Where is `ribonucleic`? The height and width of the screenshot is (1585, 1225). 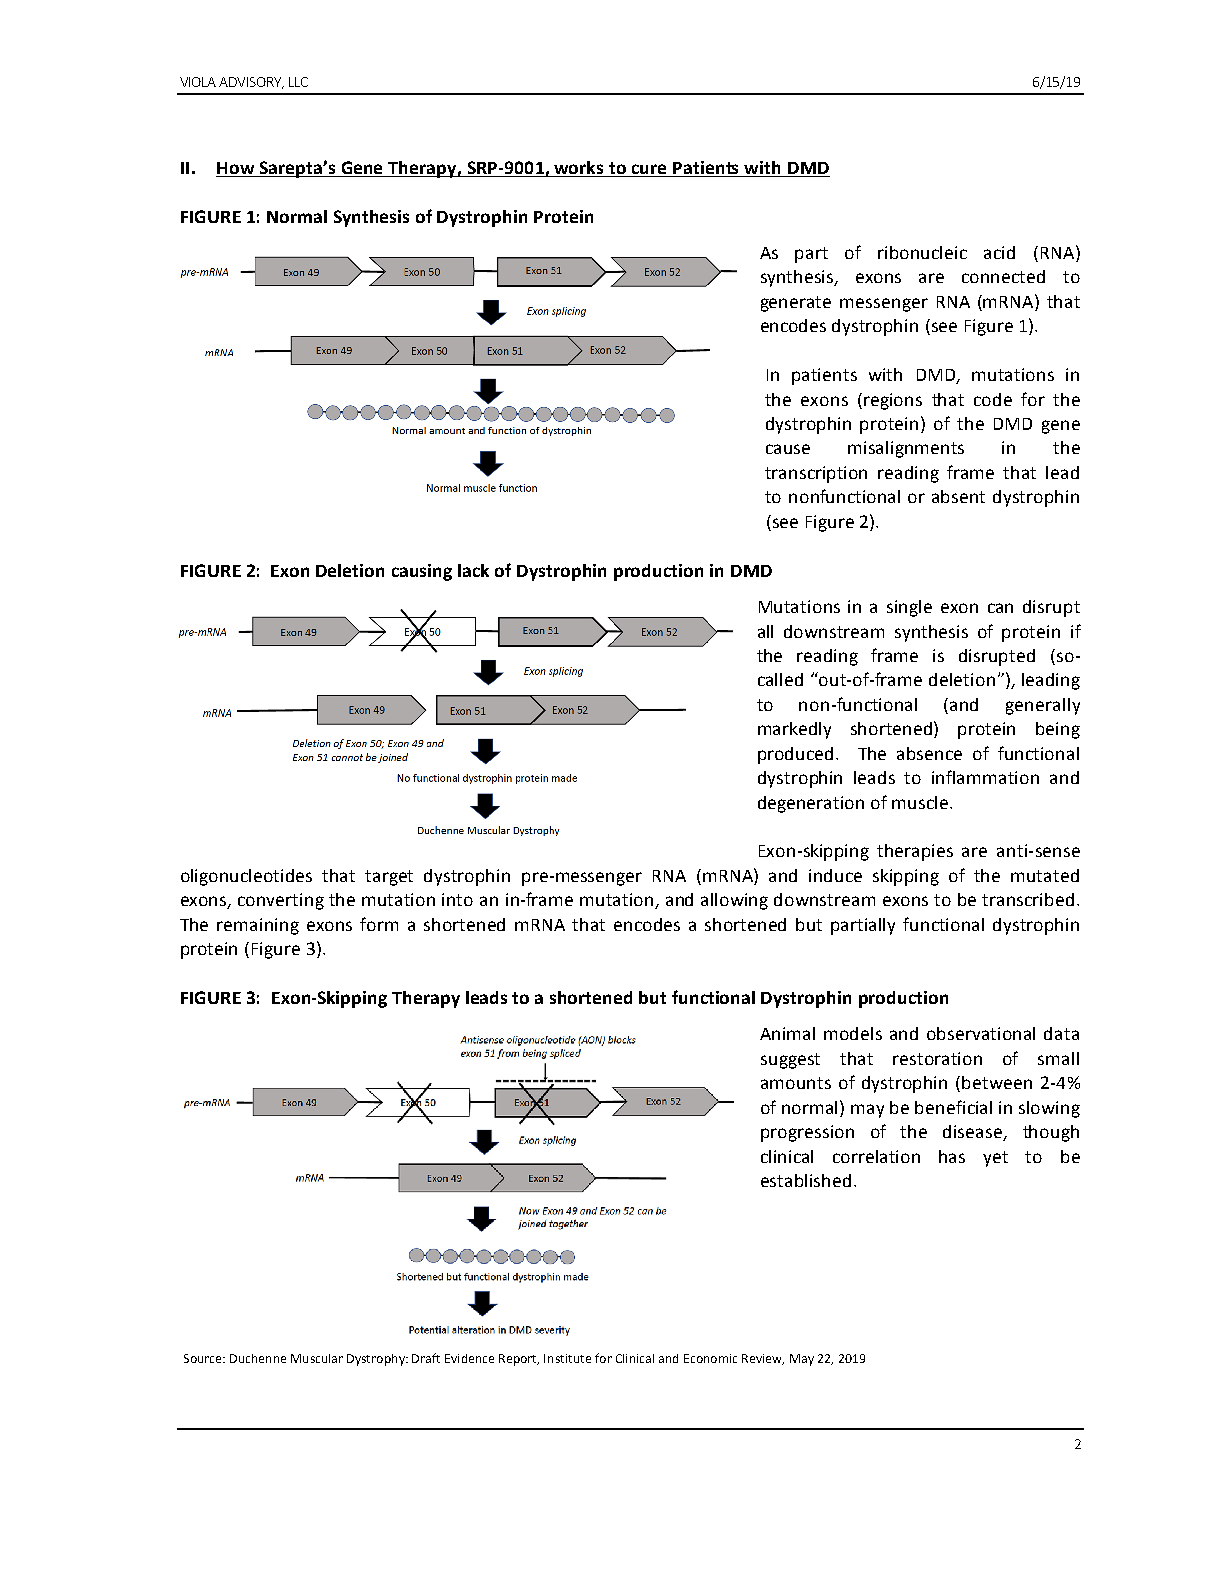
ribonucleic is located at coordinates (922, 252).
